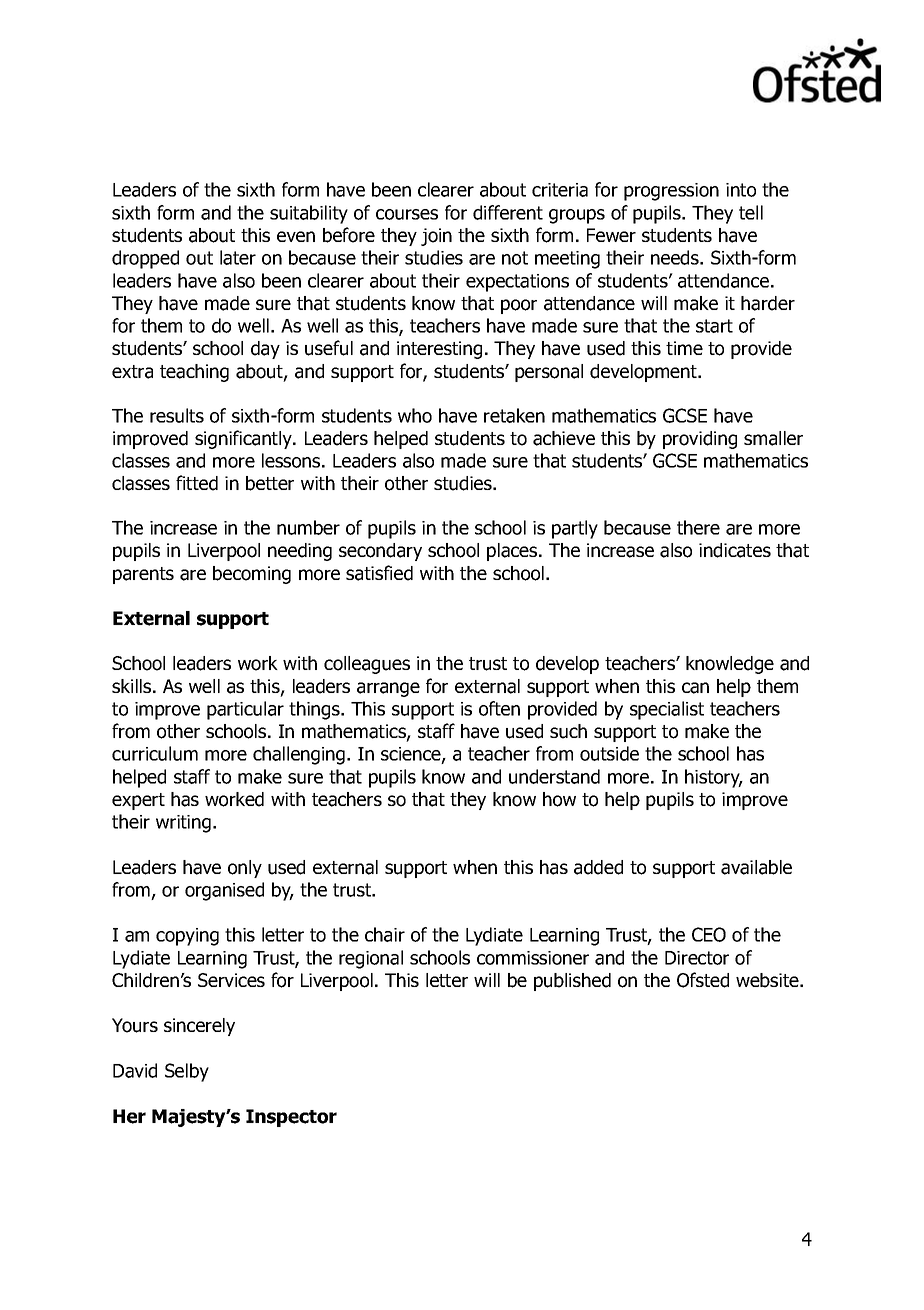  Describe the element at coordinates (291, 1118) in the screenshot. I see `Inspector` at that location.
